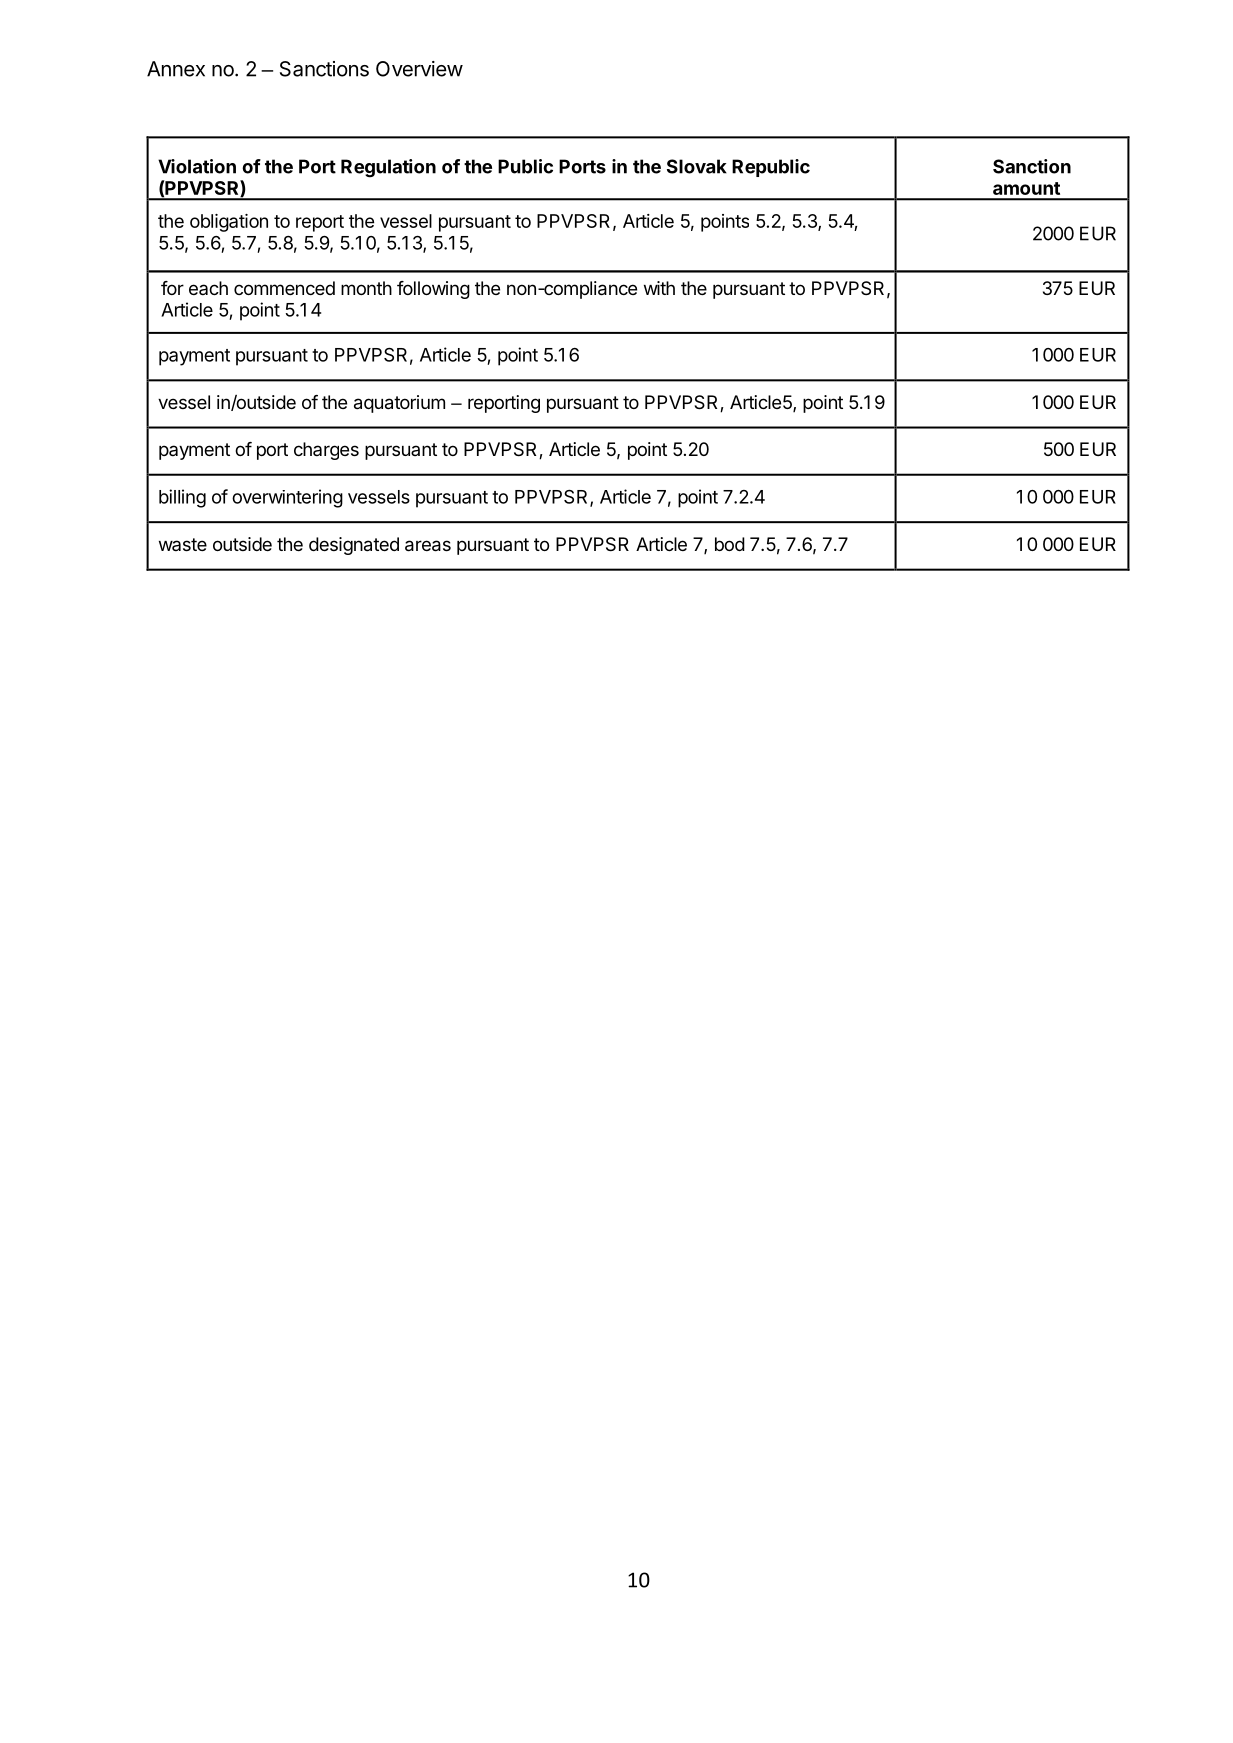 This image has height=1743, width=1233. Describe the element at coordinates (659, 288) in the image. I see `with` at that location.
